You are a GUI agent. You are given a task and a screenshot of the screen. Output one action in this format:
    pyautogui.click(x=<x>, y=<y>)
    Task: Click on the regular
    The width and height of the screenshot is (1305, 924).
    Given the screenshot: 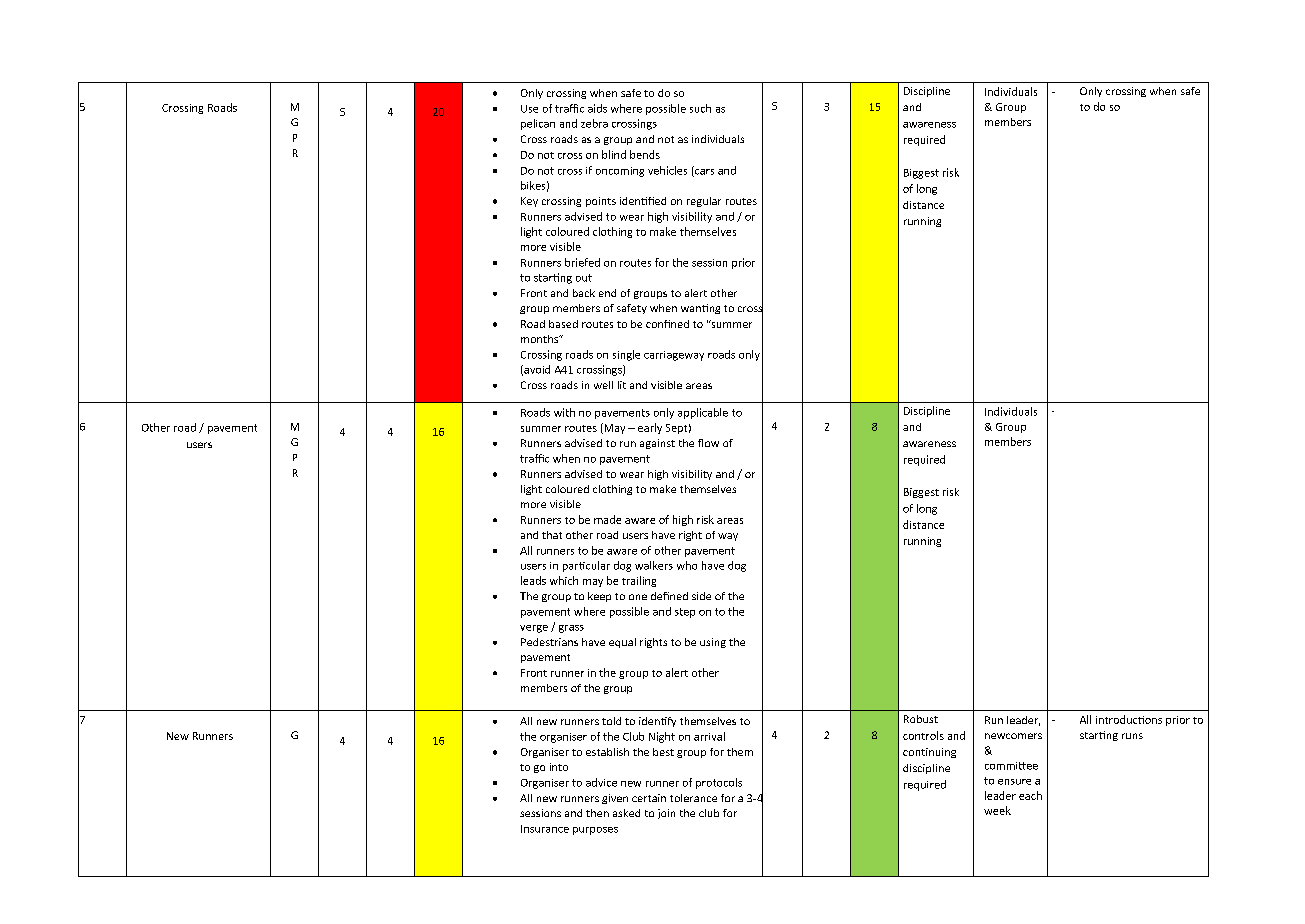 What is the action you would take?
    pyautogui.click(x=704, y=202)
